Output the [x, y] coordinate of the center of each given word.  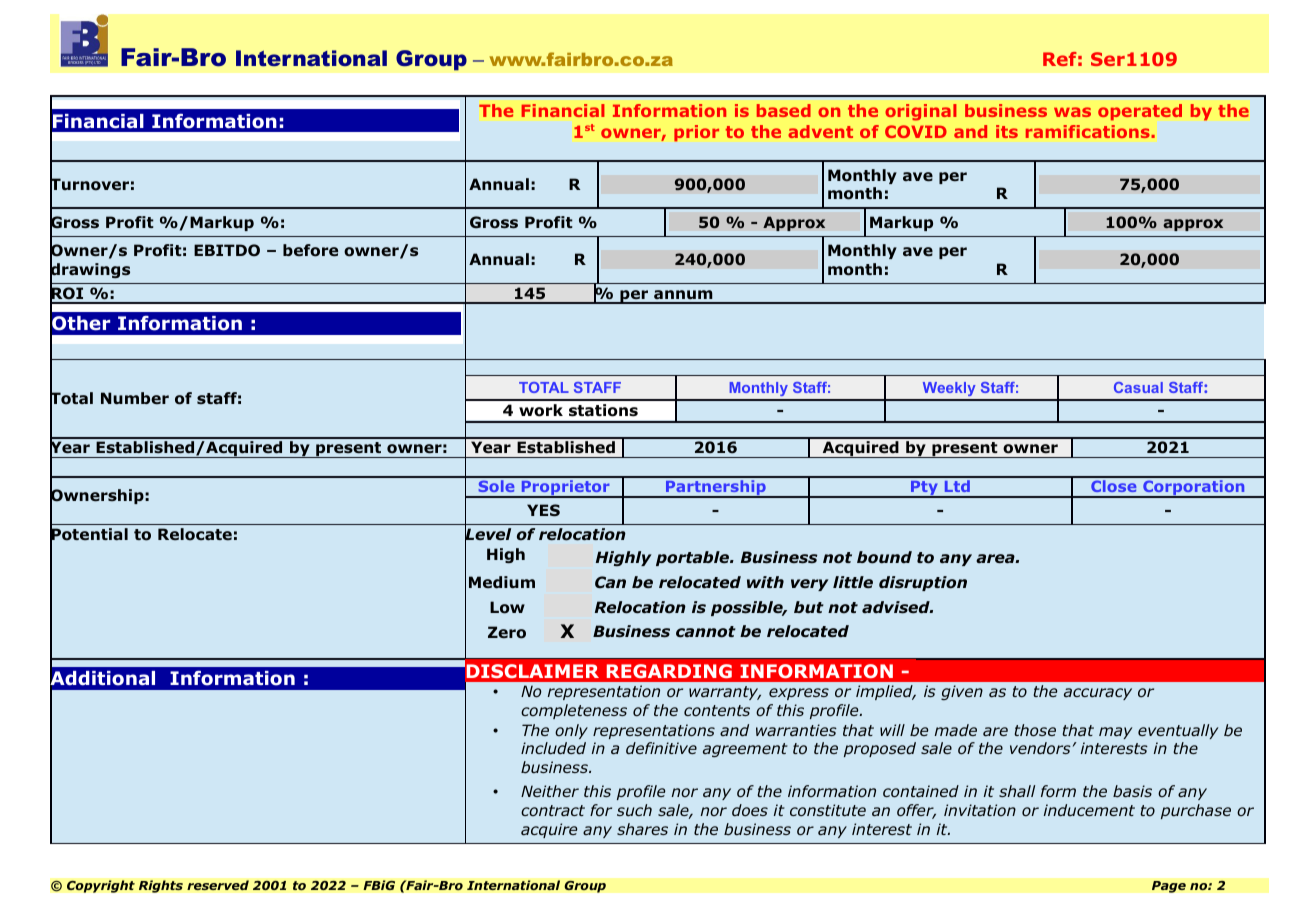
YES [543, 510]
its [1007, 131]
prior [696, 133]
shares [642, 829]
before [310, 250]
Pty [924, 489]
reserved [218, 885]
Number [135, 398]
